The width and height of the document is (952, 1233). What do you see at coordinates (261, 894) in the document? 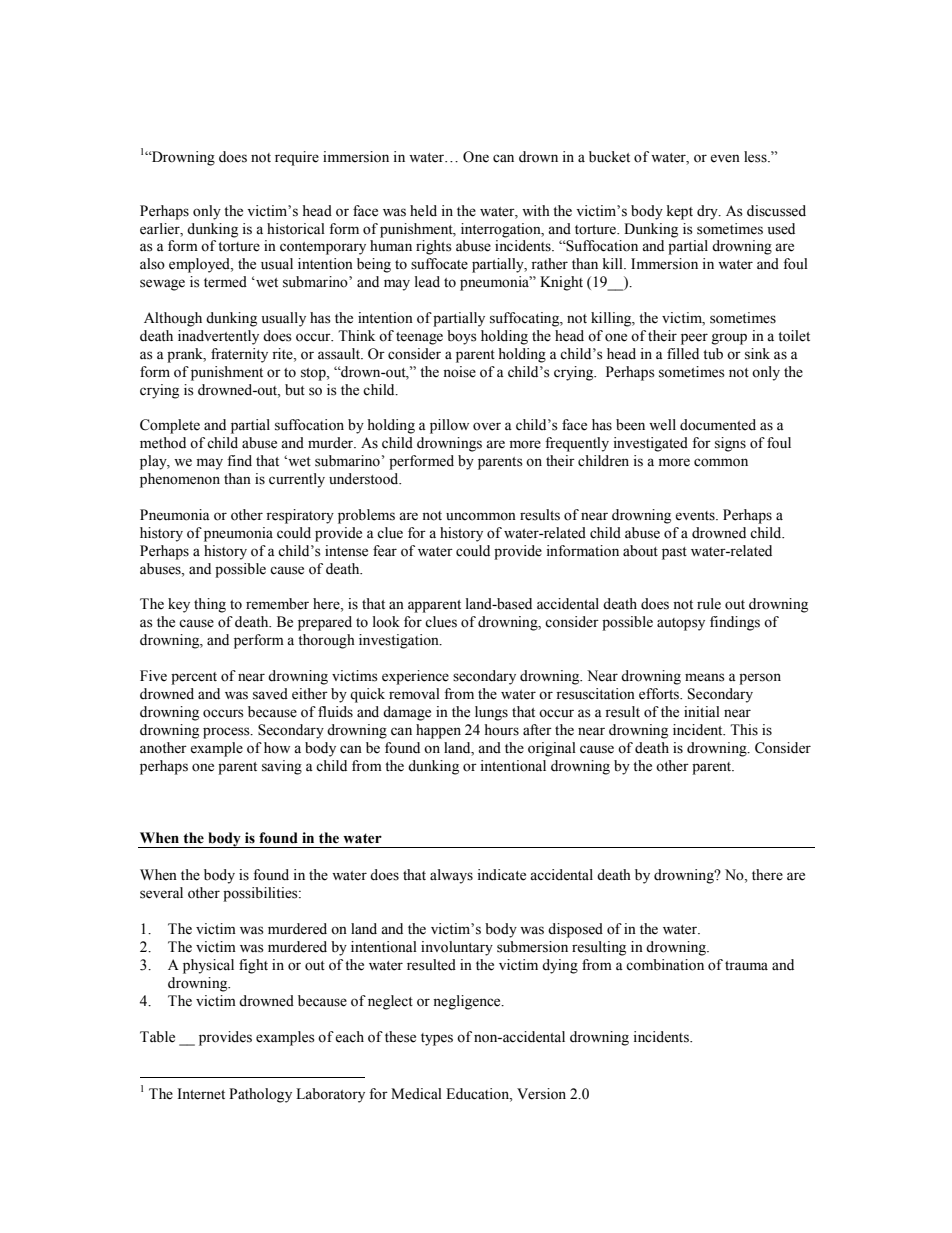
I see `possibilities` at bounding box center [261, 894].
